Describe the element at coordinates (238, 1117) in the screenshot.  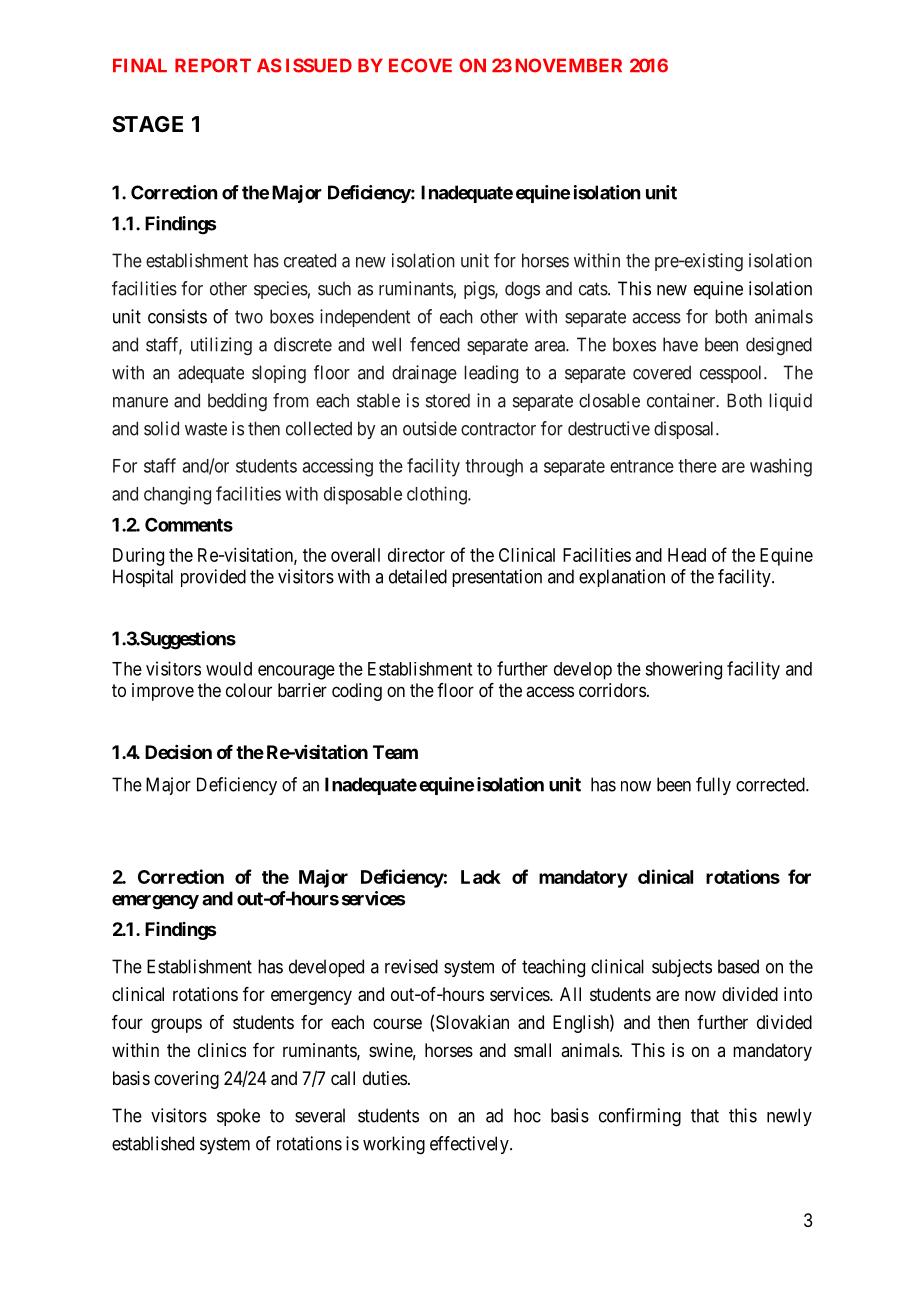
I see `spoke` at that location.
